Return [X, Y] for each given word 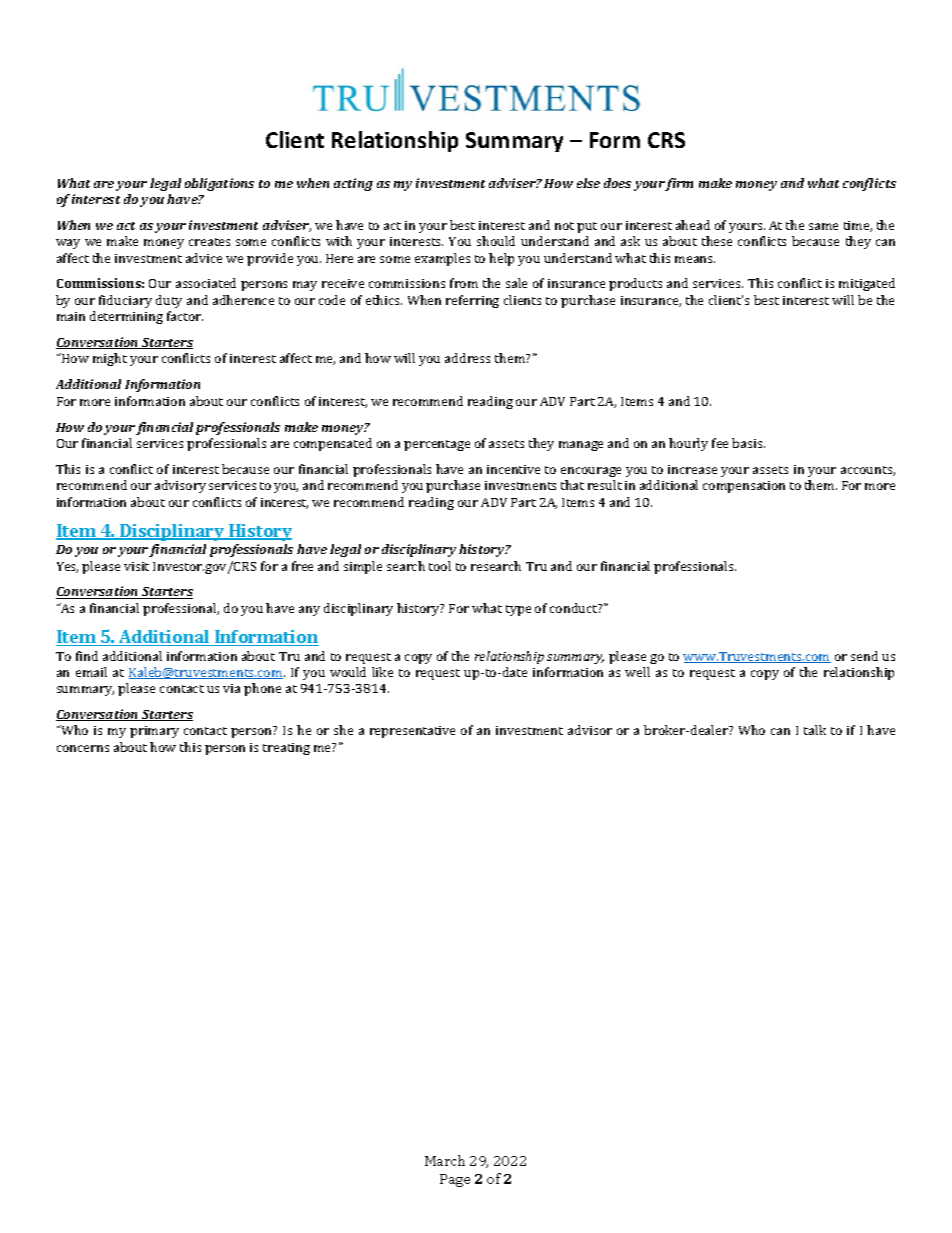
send [864, 656]
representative [412, 732]
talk [815, 730]
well [637, 672]
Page [455, 1180]
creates [209, 242]
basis [748, 443]
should [496, 241]
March [445, 1160]
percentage [437, 445]
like [382, 672]
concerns [83, 748]
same [823, 226]
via [231, 688]
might [110, 359]
